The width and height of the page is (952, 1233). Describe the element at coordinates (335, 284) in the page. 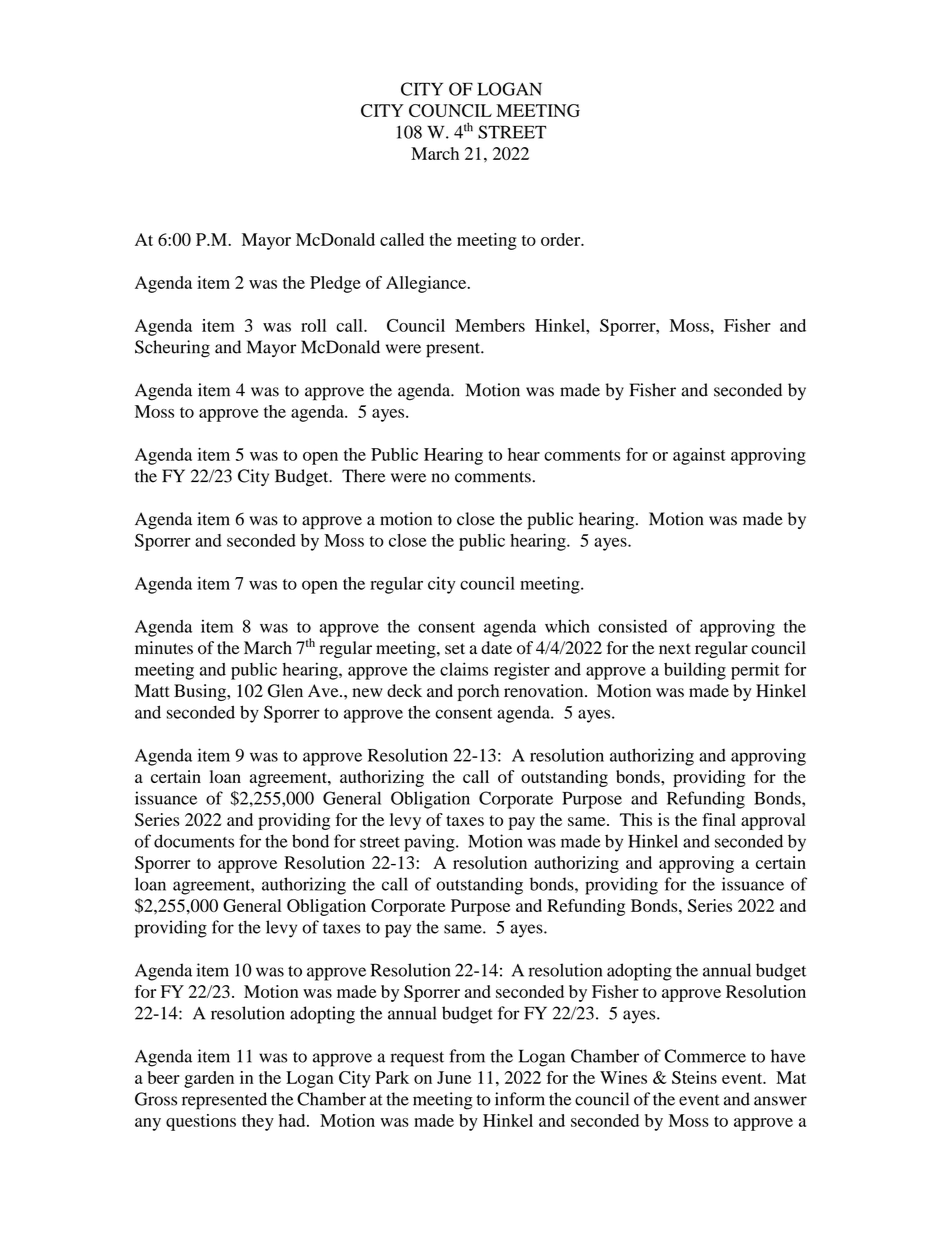

I see `Pledge` at that location.
